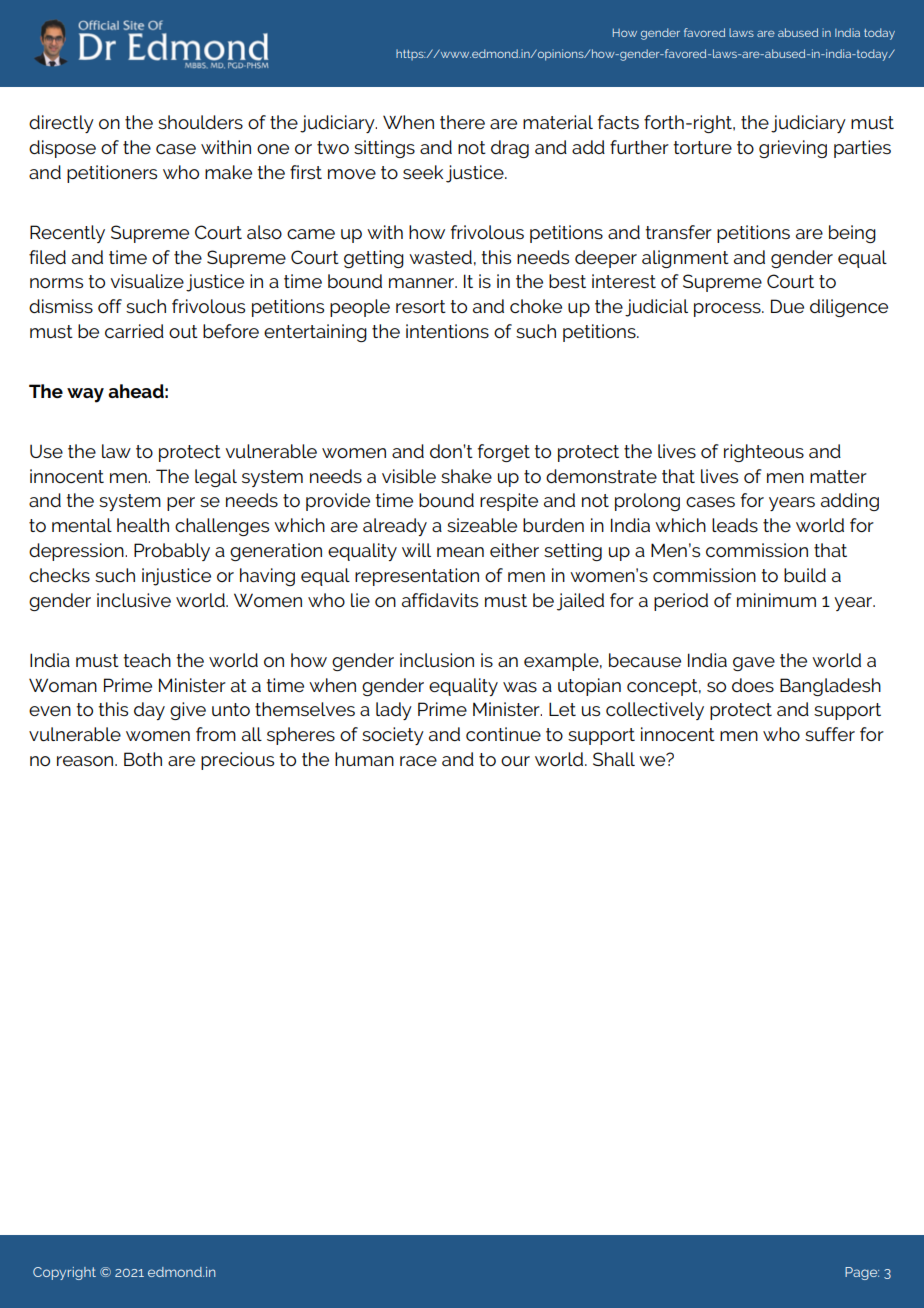  I want to click on grieving, so click(793, 149).
